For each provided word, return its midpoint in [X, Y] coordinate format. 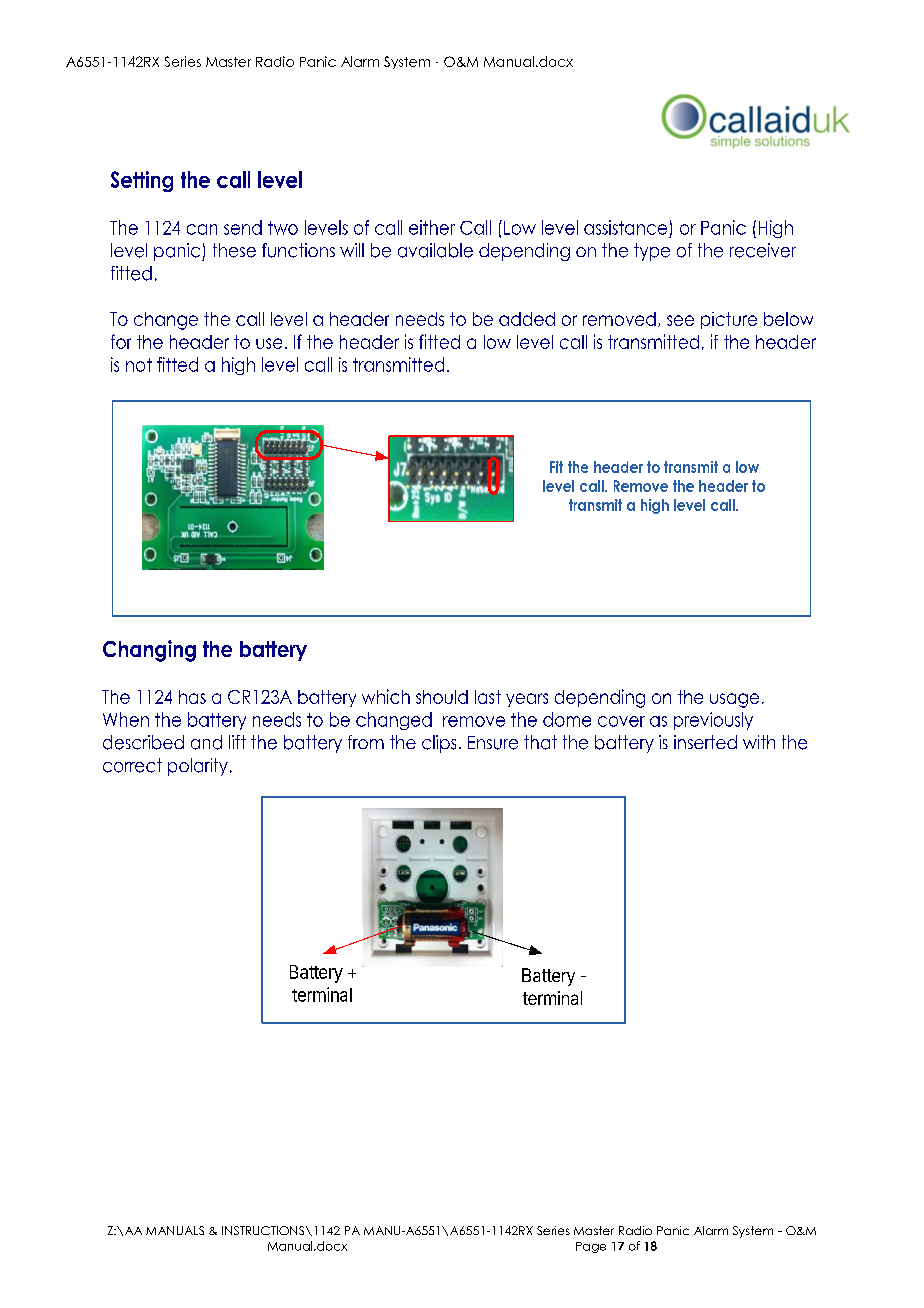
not [139, 365]
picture [729, 320]
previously [713, 721]
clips [439, 744]
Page [591, 1247]
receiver [763, 250]
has [192, 697]
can [202, 229]
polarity [198, 767]
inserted [705, 742]
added [527, 319]
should [442, 697]
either [432, 227]
